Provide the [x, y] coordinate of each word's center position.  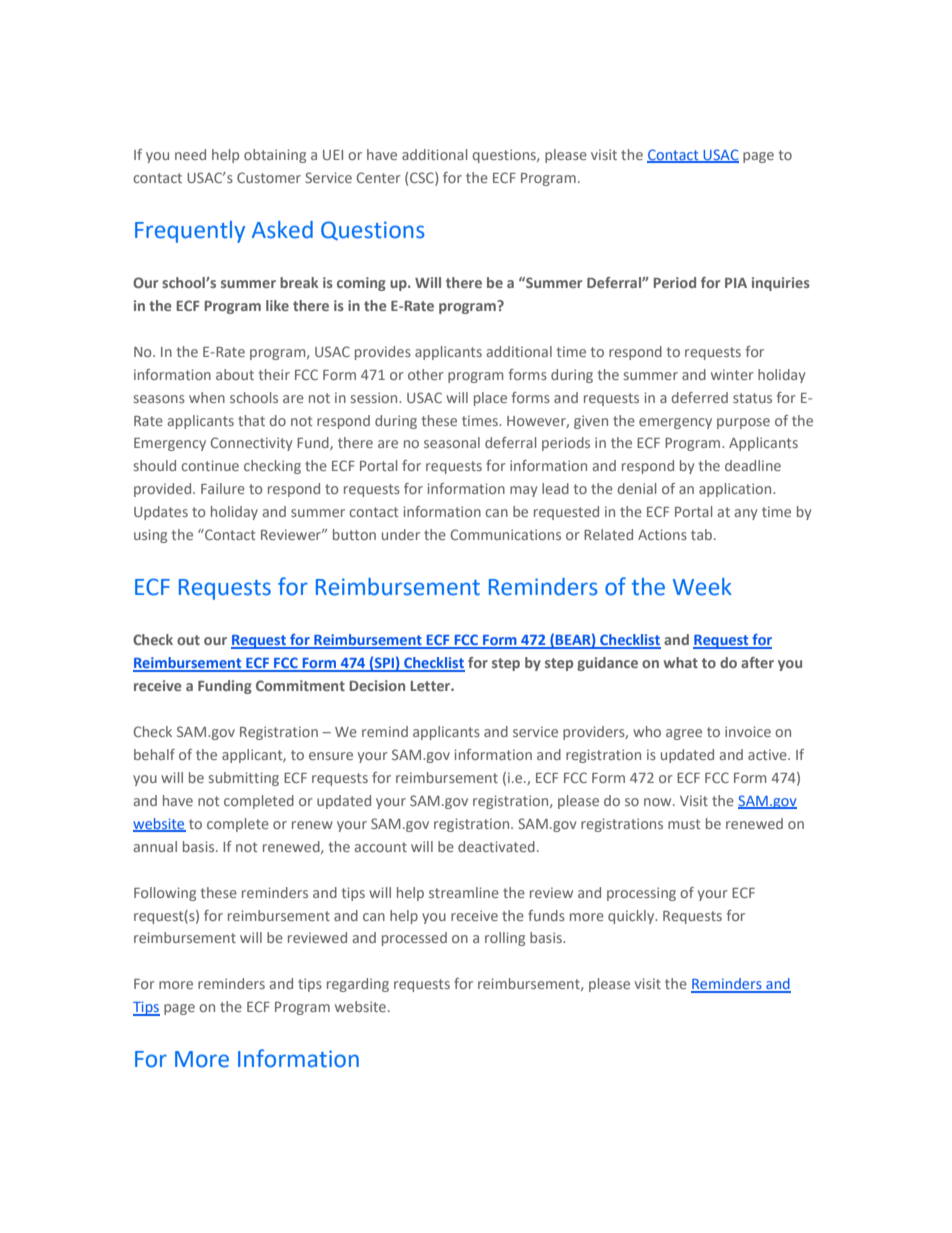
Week [702, 587]
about [235, 374]
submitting [244, 779]
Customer [269, 177]
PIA [736, 283]
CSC [423, 178]
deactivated [496, 846]
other [426, 374]
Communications [506, 534]
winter [732, 374]
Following [165, 894]
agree [684, 734]
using [150, 536]
